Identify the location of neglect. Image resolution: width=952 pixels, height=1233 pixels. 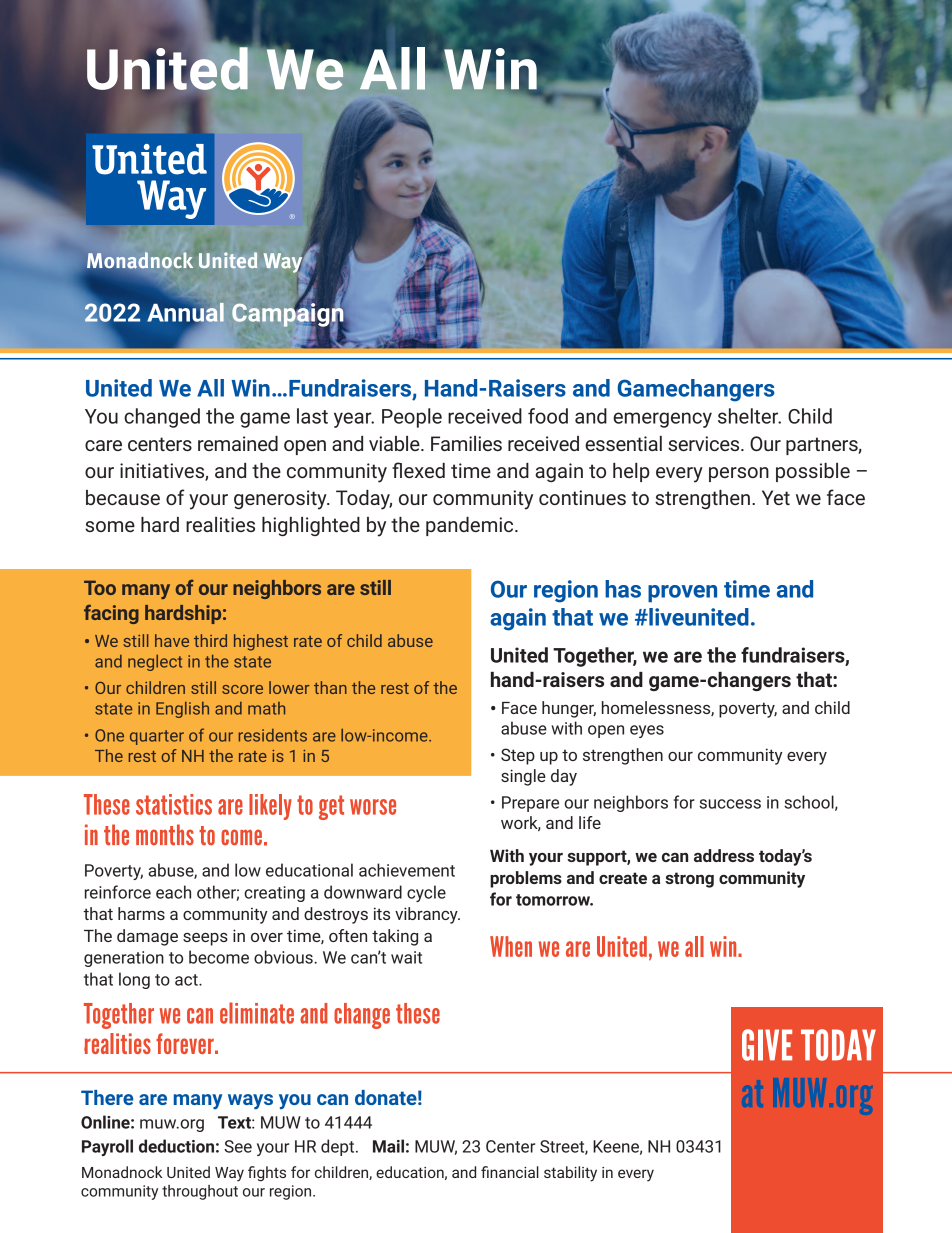
(155, 663).
